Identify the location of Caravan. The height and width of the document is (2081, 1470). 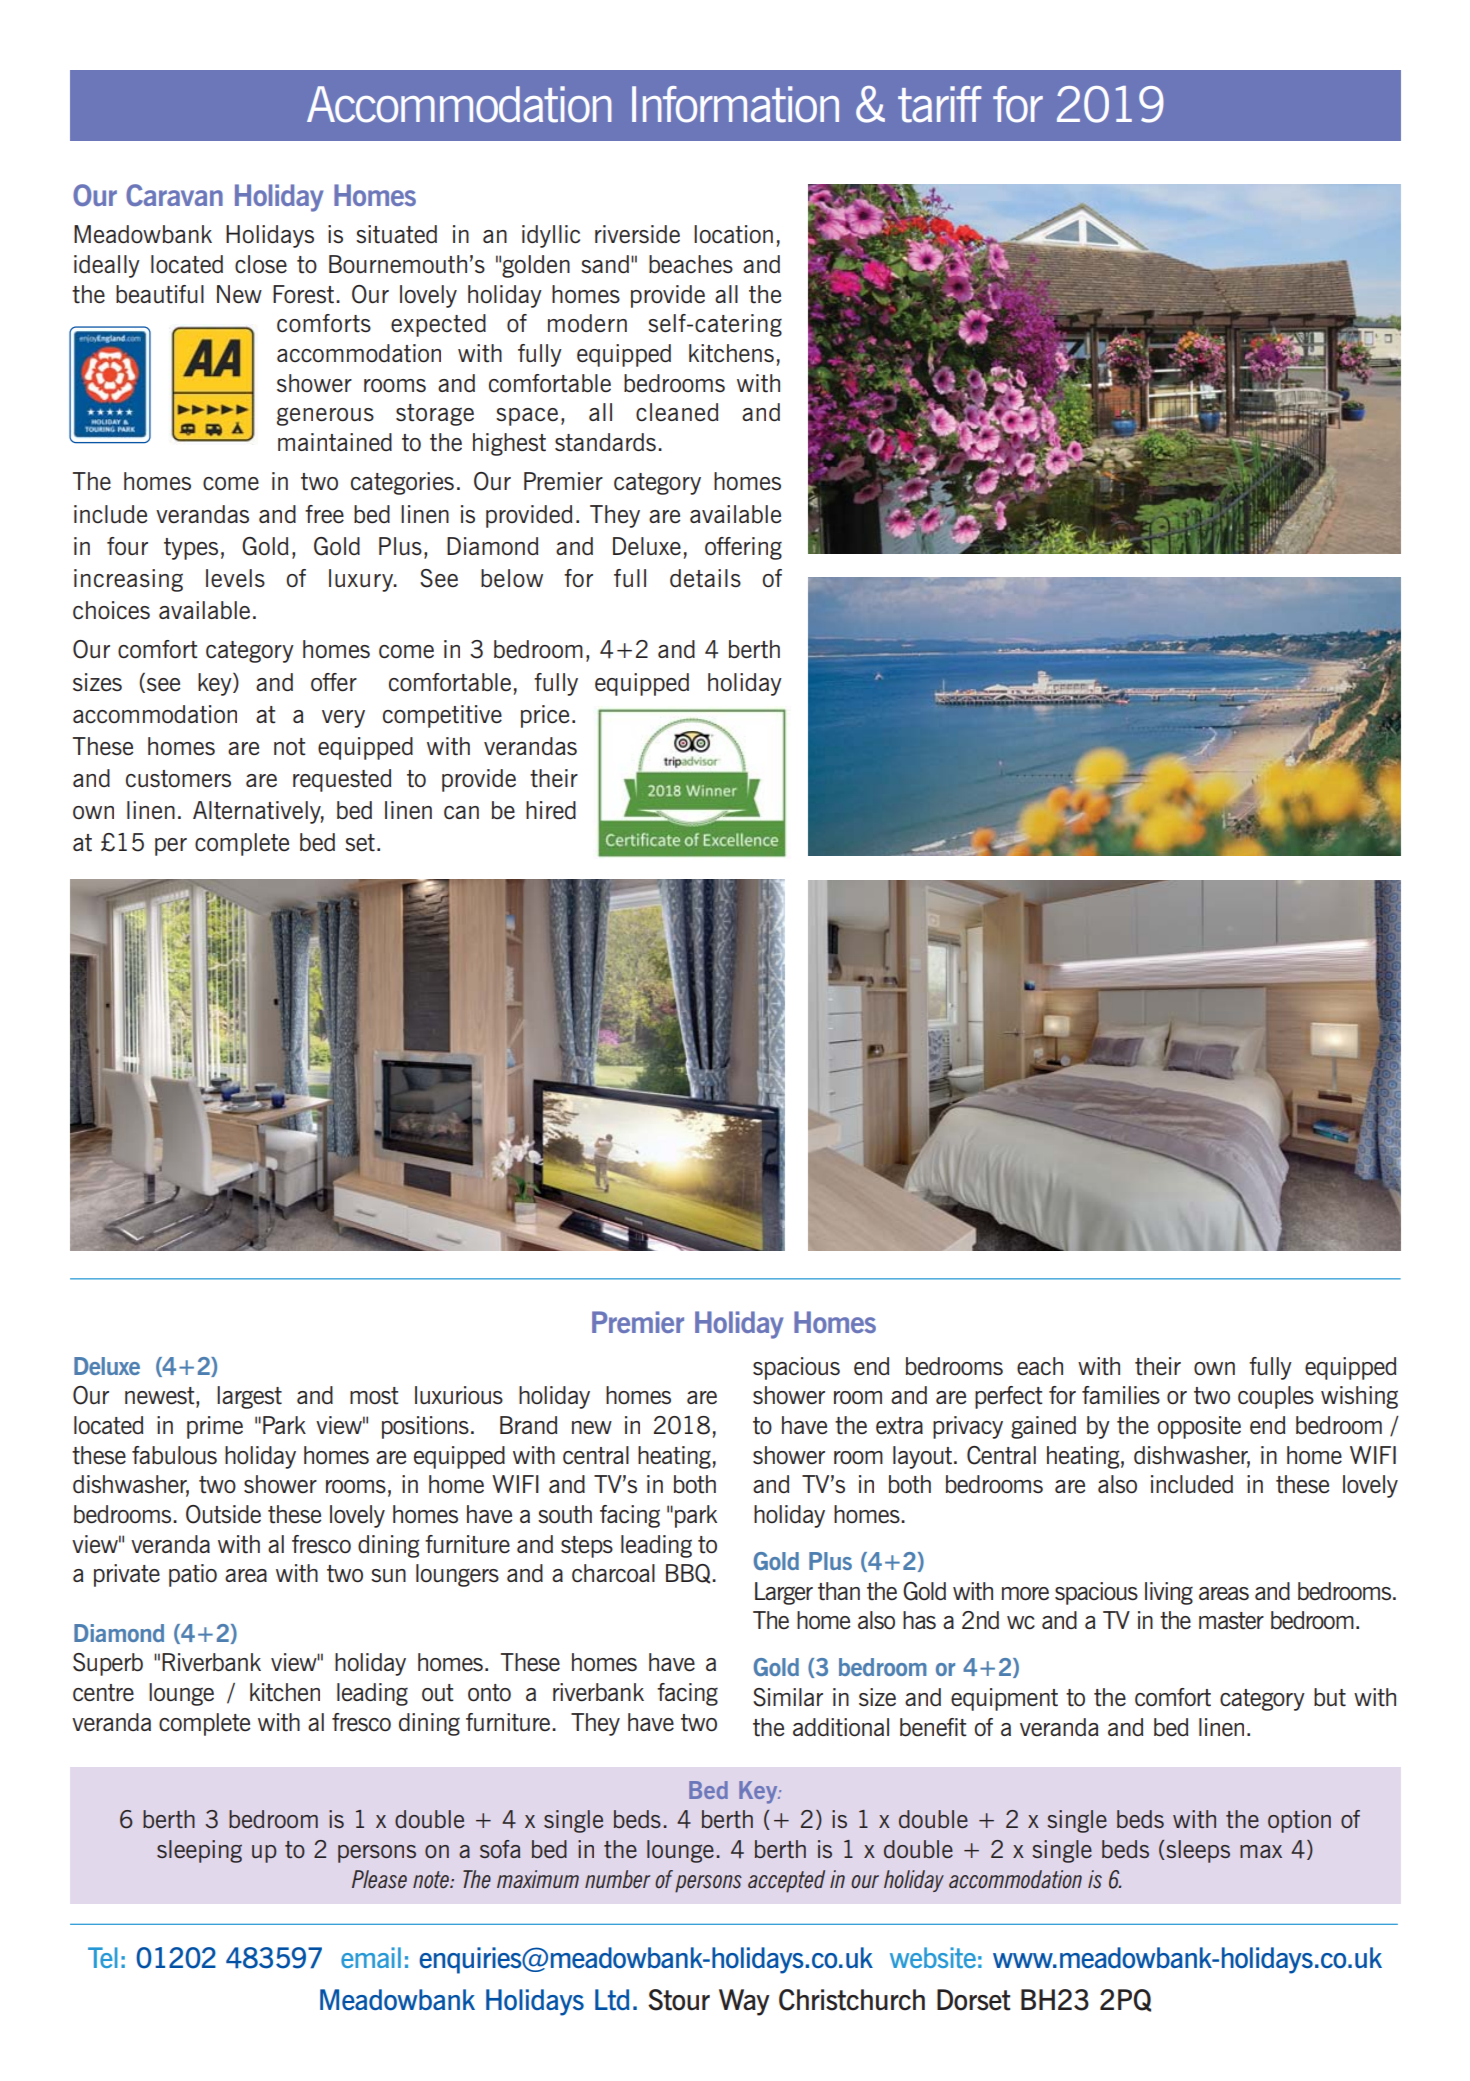
(174, 195).
